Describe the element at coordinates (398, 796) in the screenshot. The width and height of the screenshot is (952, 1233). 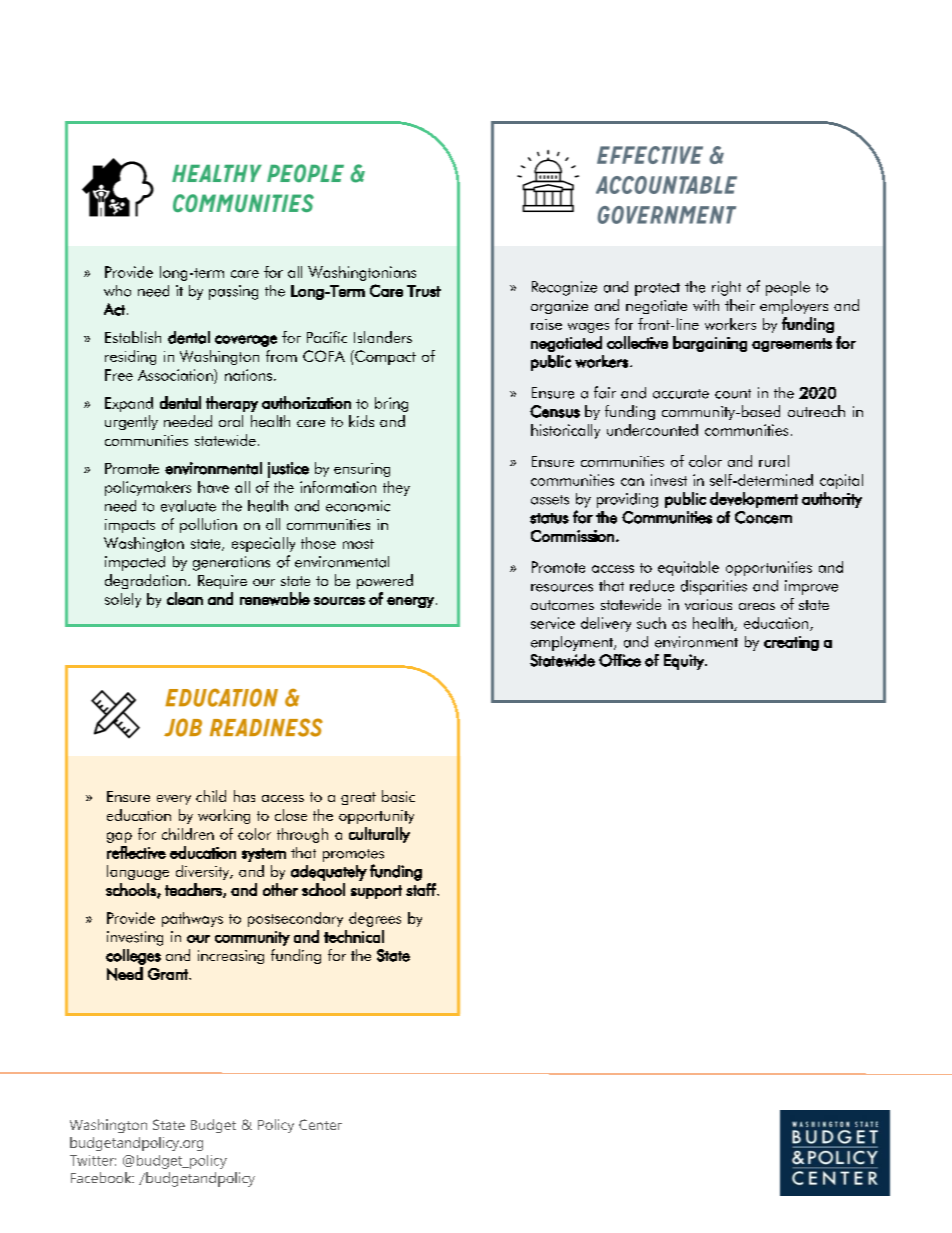
I see `basic` at that location.
